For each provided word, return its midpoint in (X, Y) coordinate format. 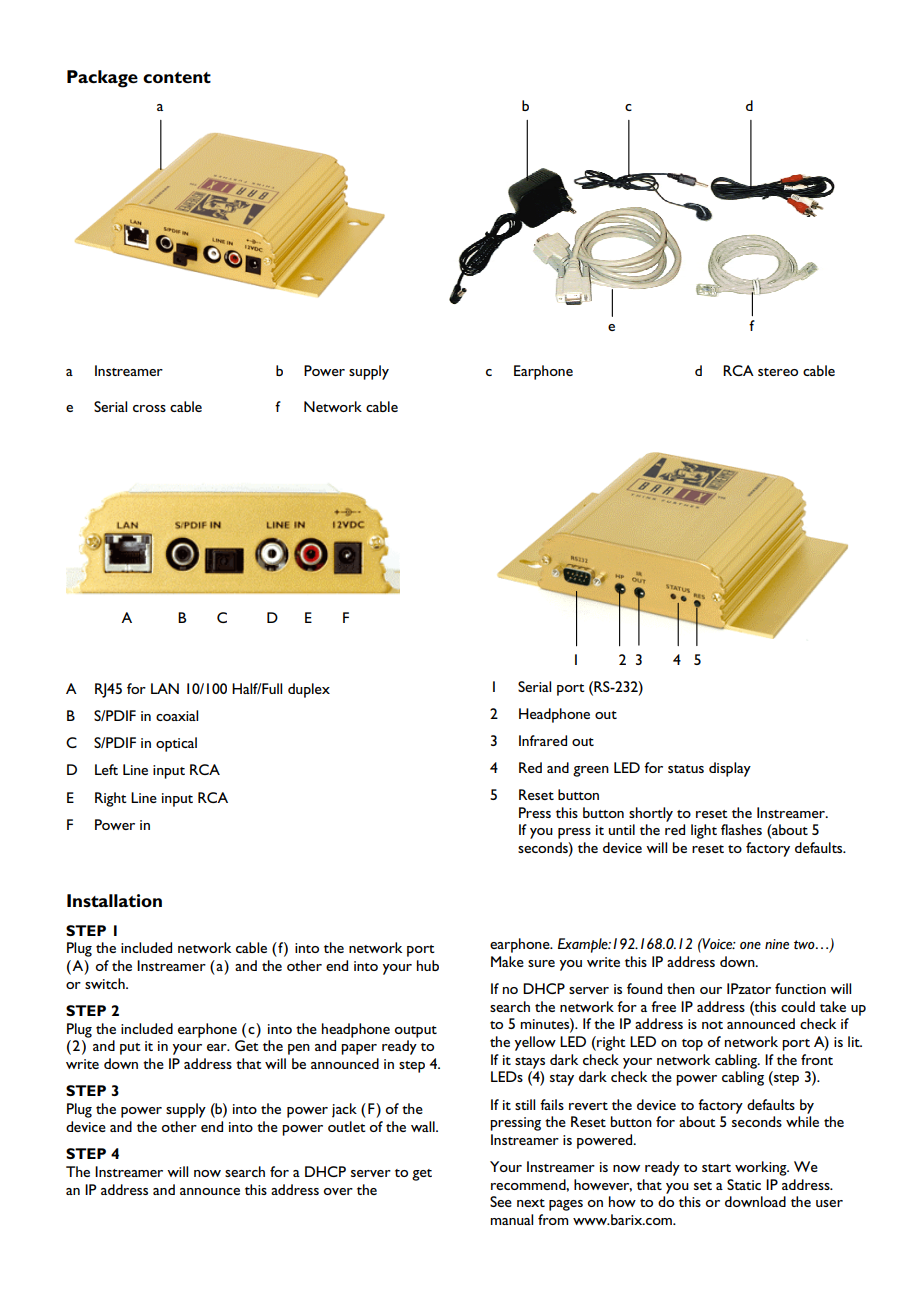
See (501, 1201)
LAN (165, 688)
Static (744, 1184)
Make (507, 961)
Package (102, 79)
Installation (114, 900)
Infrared (543, 740)
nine (777, 944)
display (730, 769)
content (177, 77)
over (338, 1191)
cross (149, 408)
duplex (309, 690)
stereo (778, 372)
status (686, 769)
